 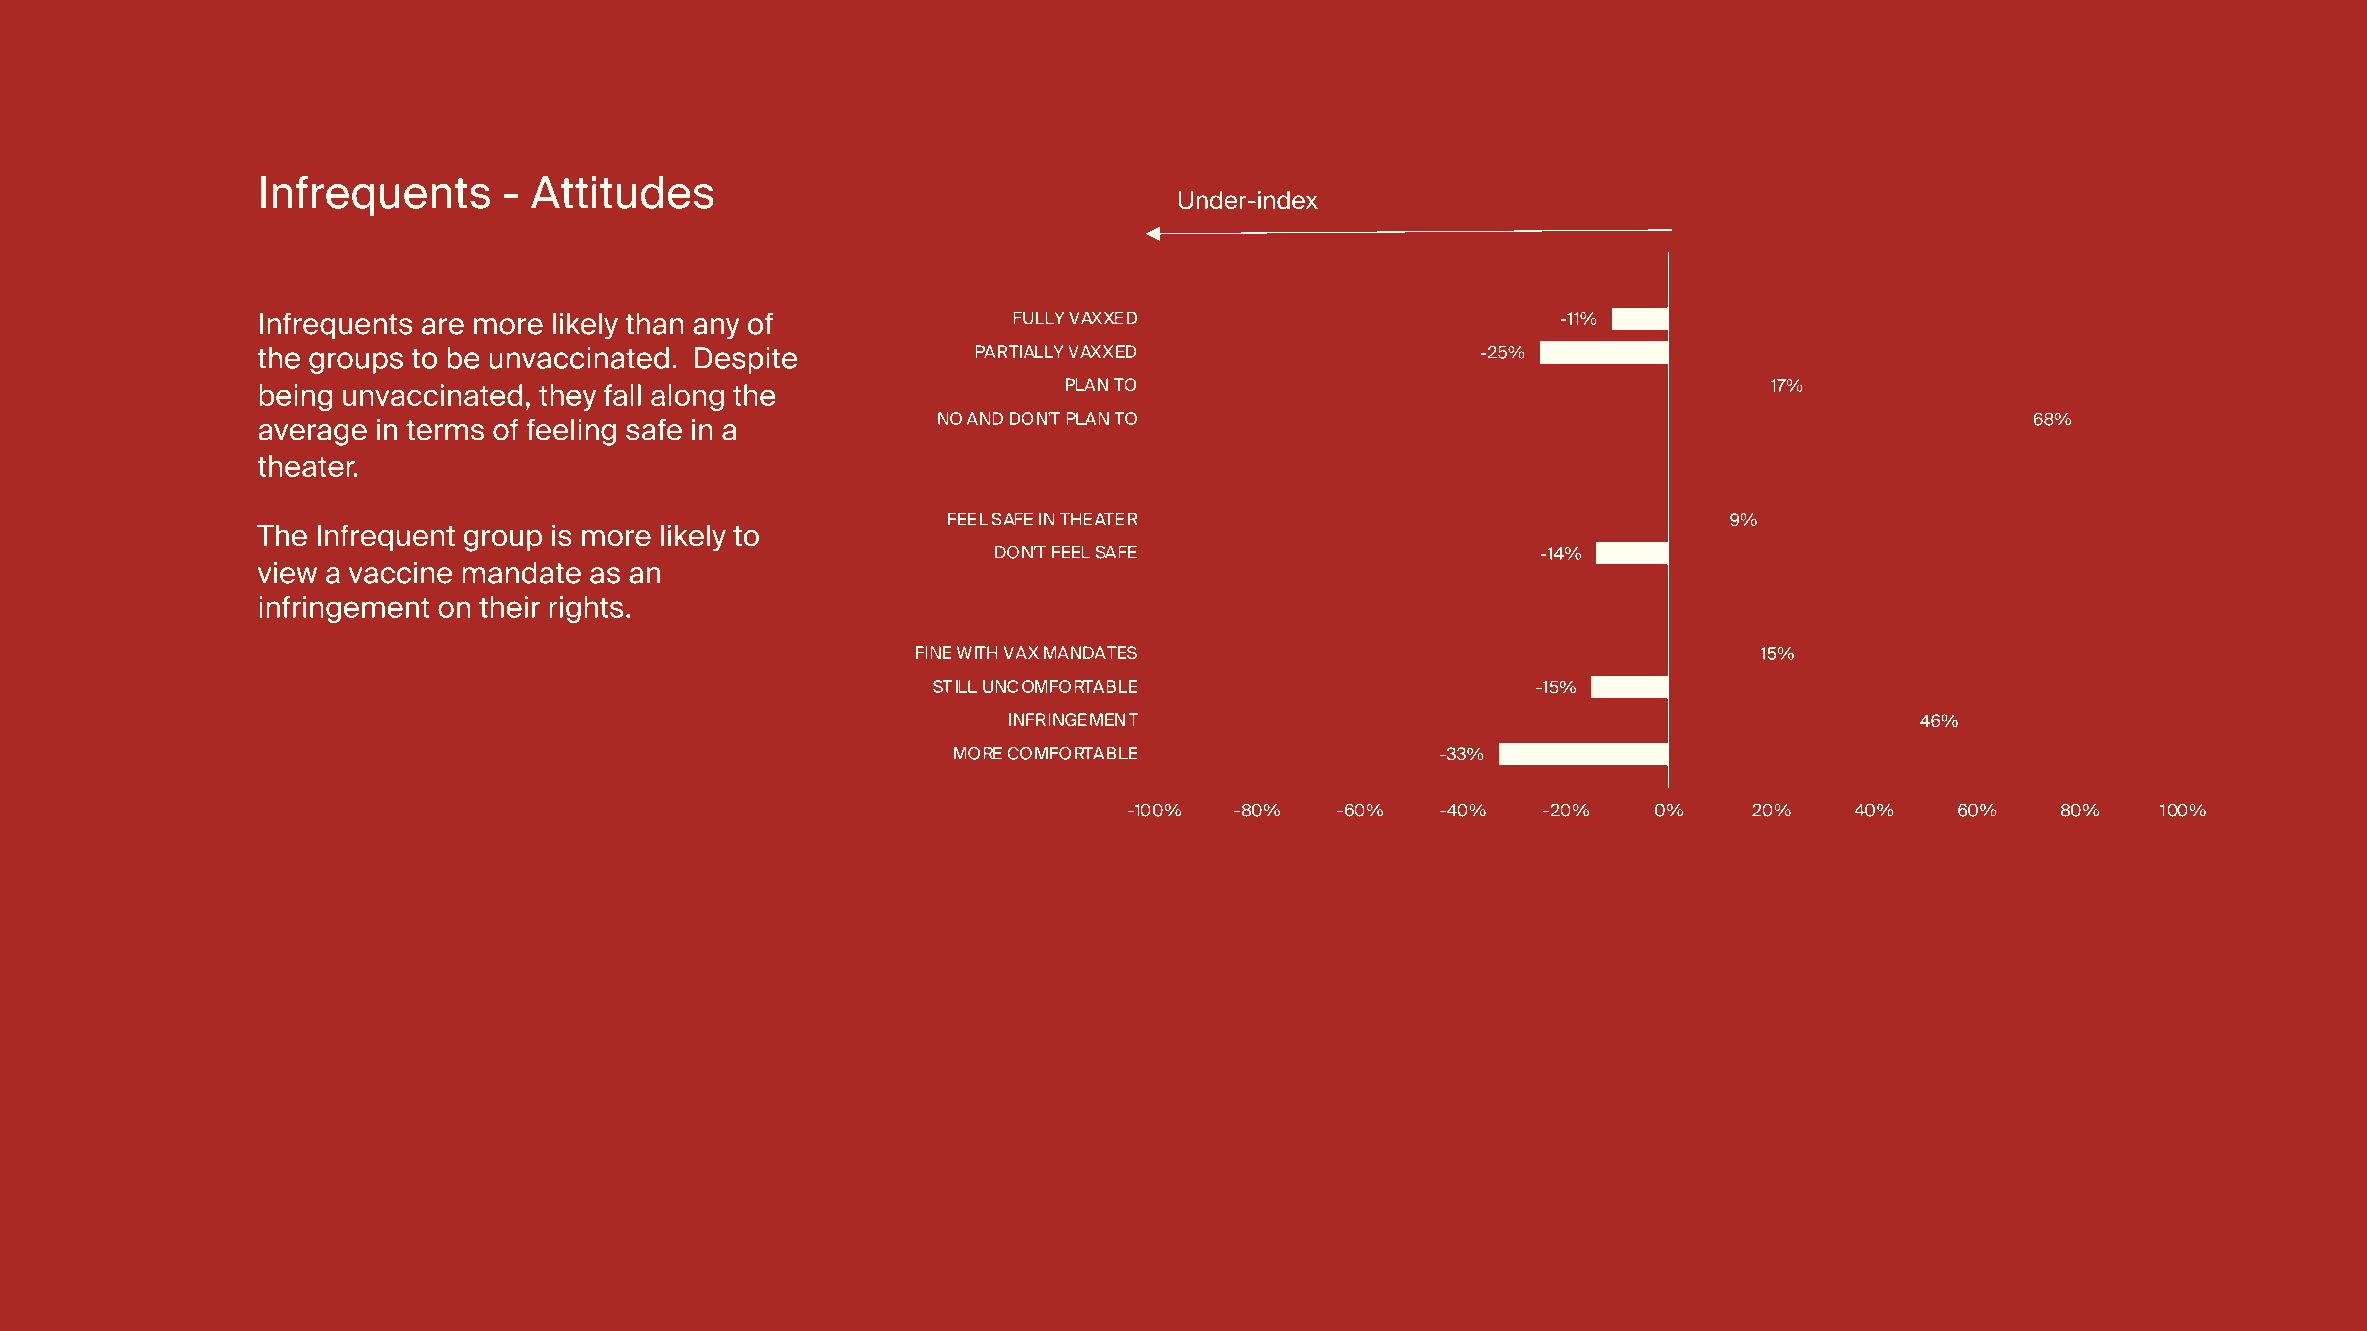 What do you see at coordinates (687, 398) in the screenshot?
I see `along` at bounding box center [687, 398].
